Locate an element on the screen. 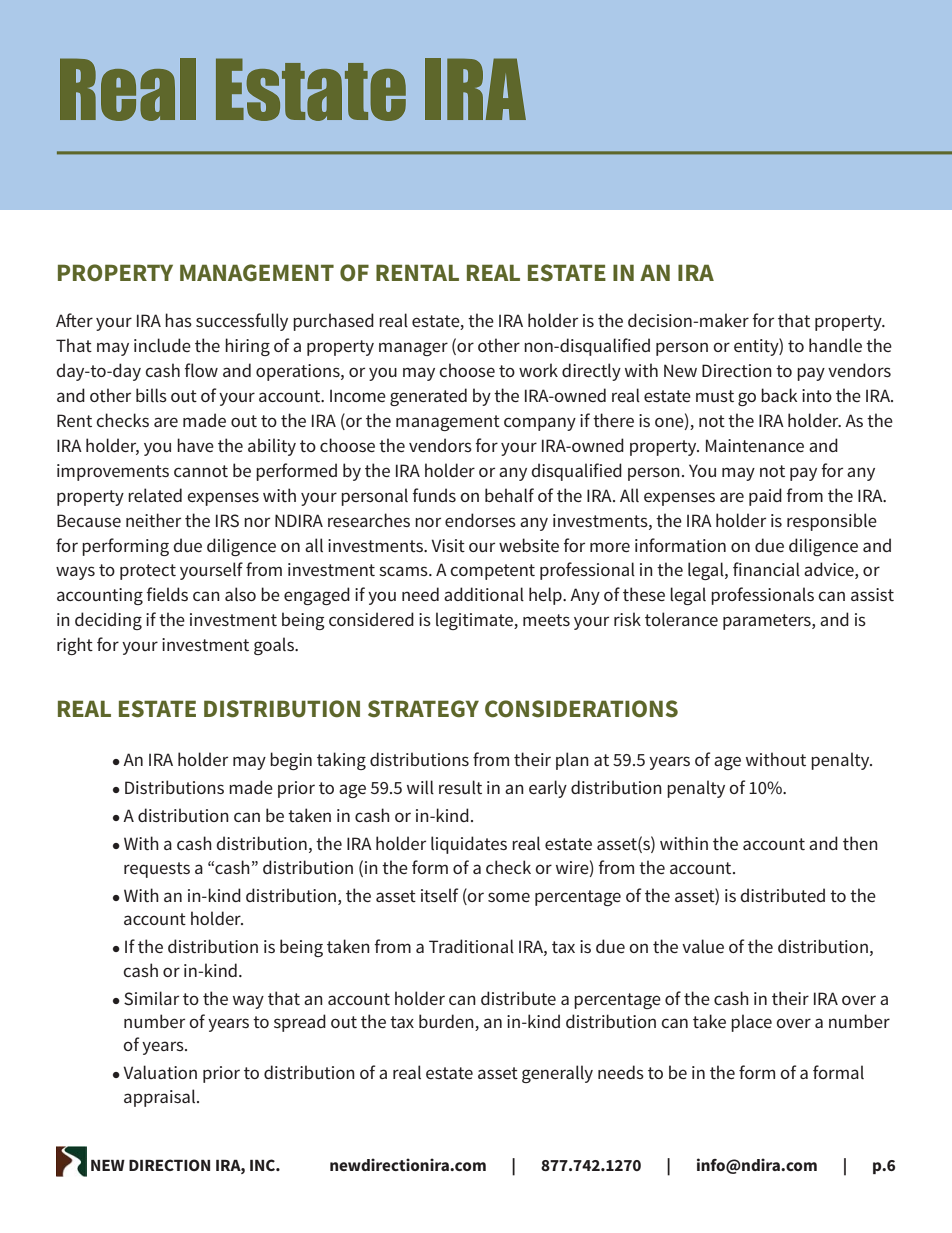 Image resolution: width=952 pixels, height=1233 pixels. value is located at coordinates (703, 946).
